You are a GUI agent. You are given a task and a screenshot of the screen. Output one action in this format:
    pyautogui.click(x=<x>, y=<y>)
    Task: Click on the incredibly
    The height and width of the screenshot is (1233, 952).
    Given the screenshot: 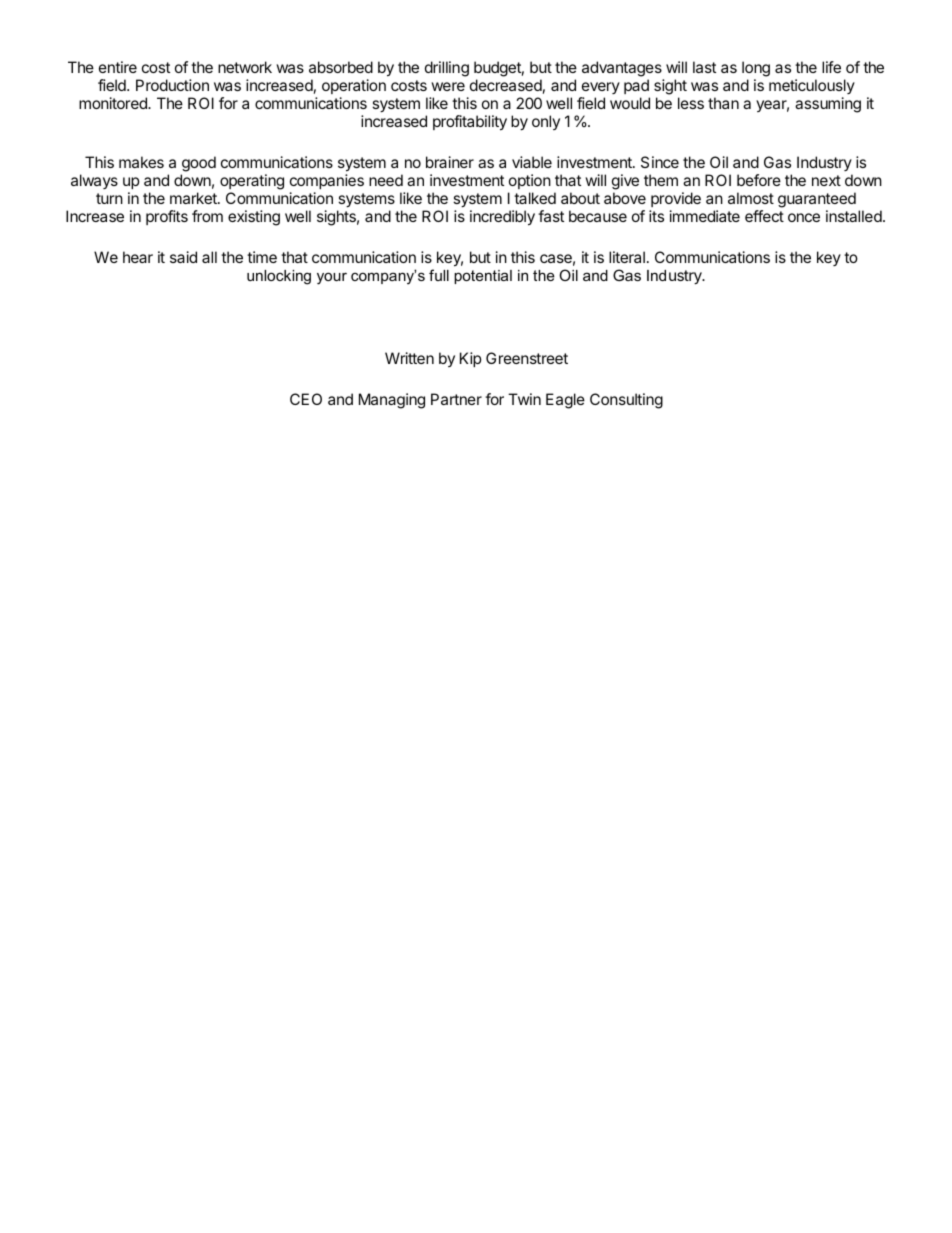 What is the action you would take?
    pyautogui.click(x=502, y=218)
